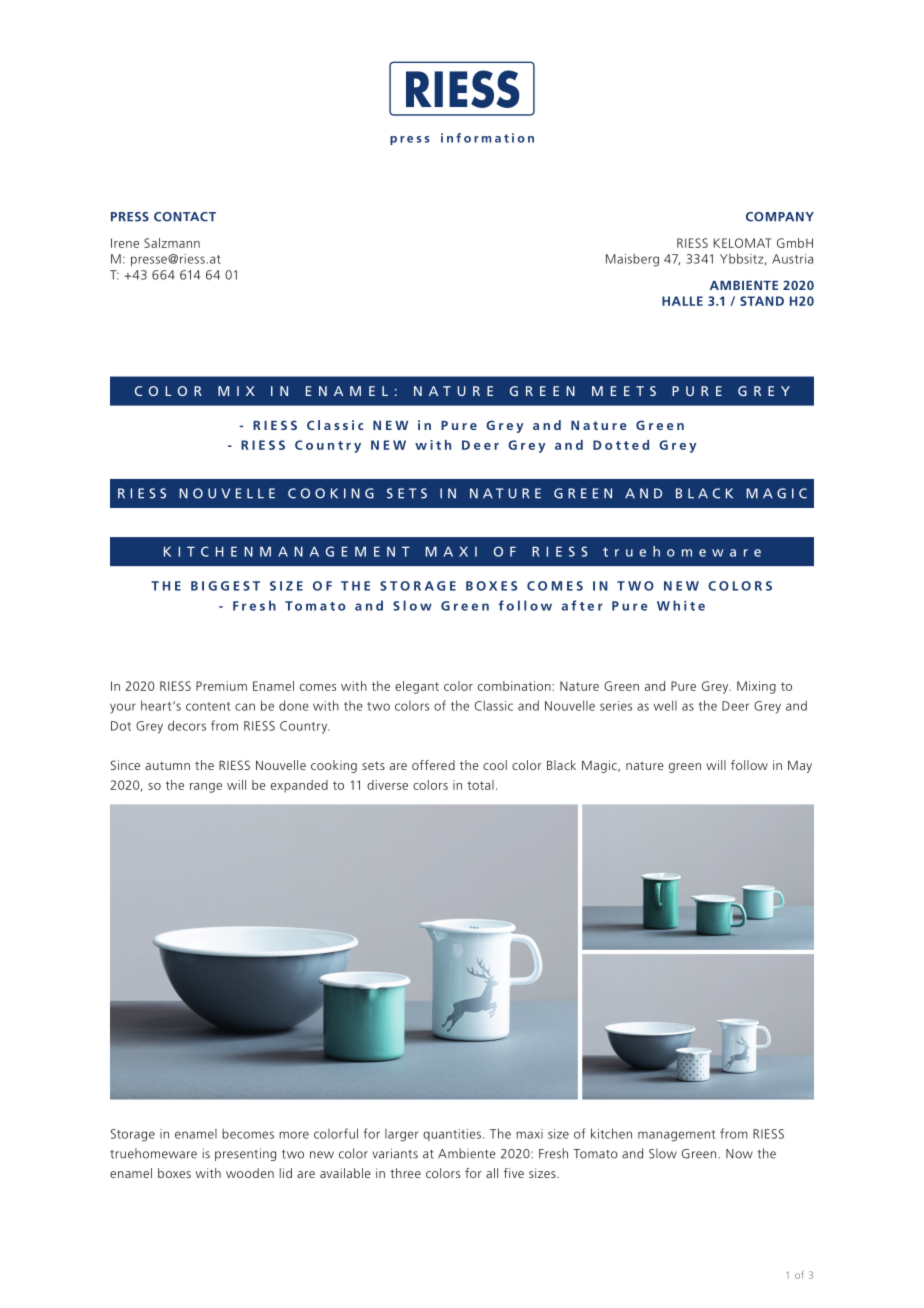 This screenshot has height=1308, width=924. I want to click on quantities, so click(452, 1135).
